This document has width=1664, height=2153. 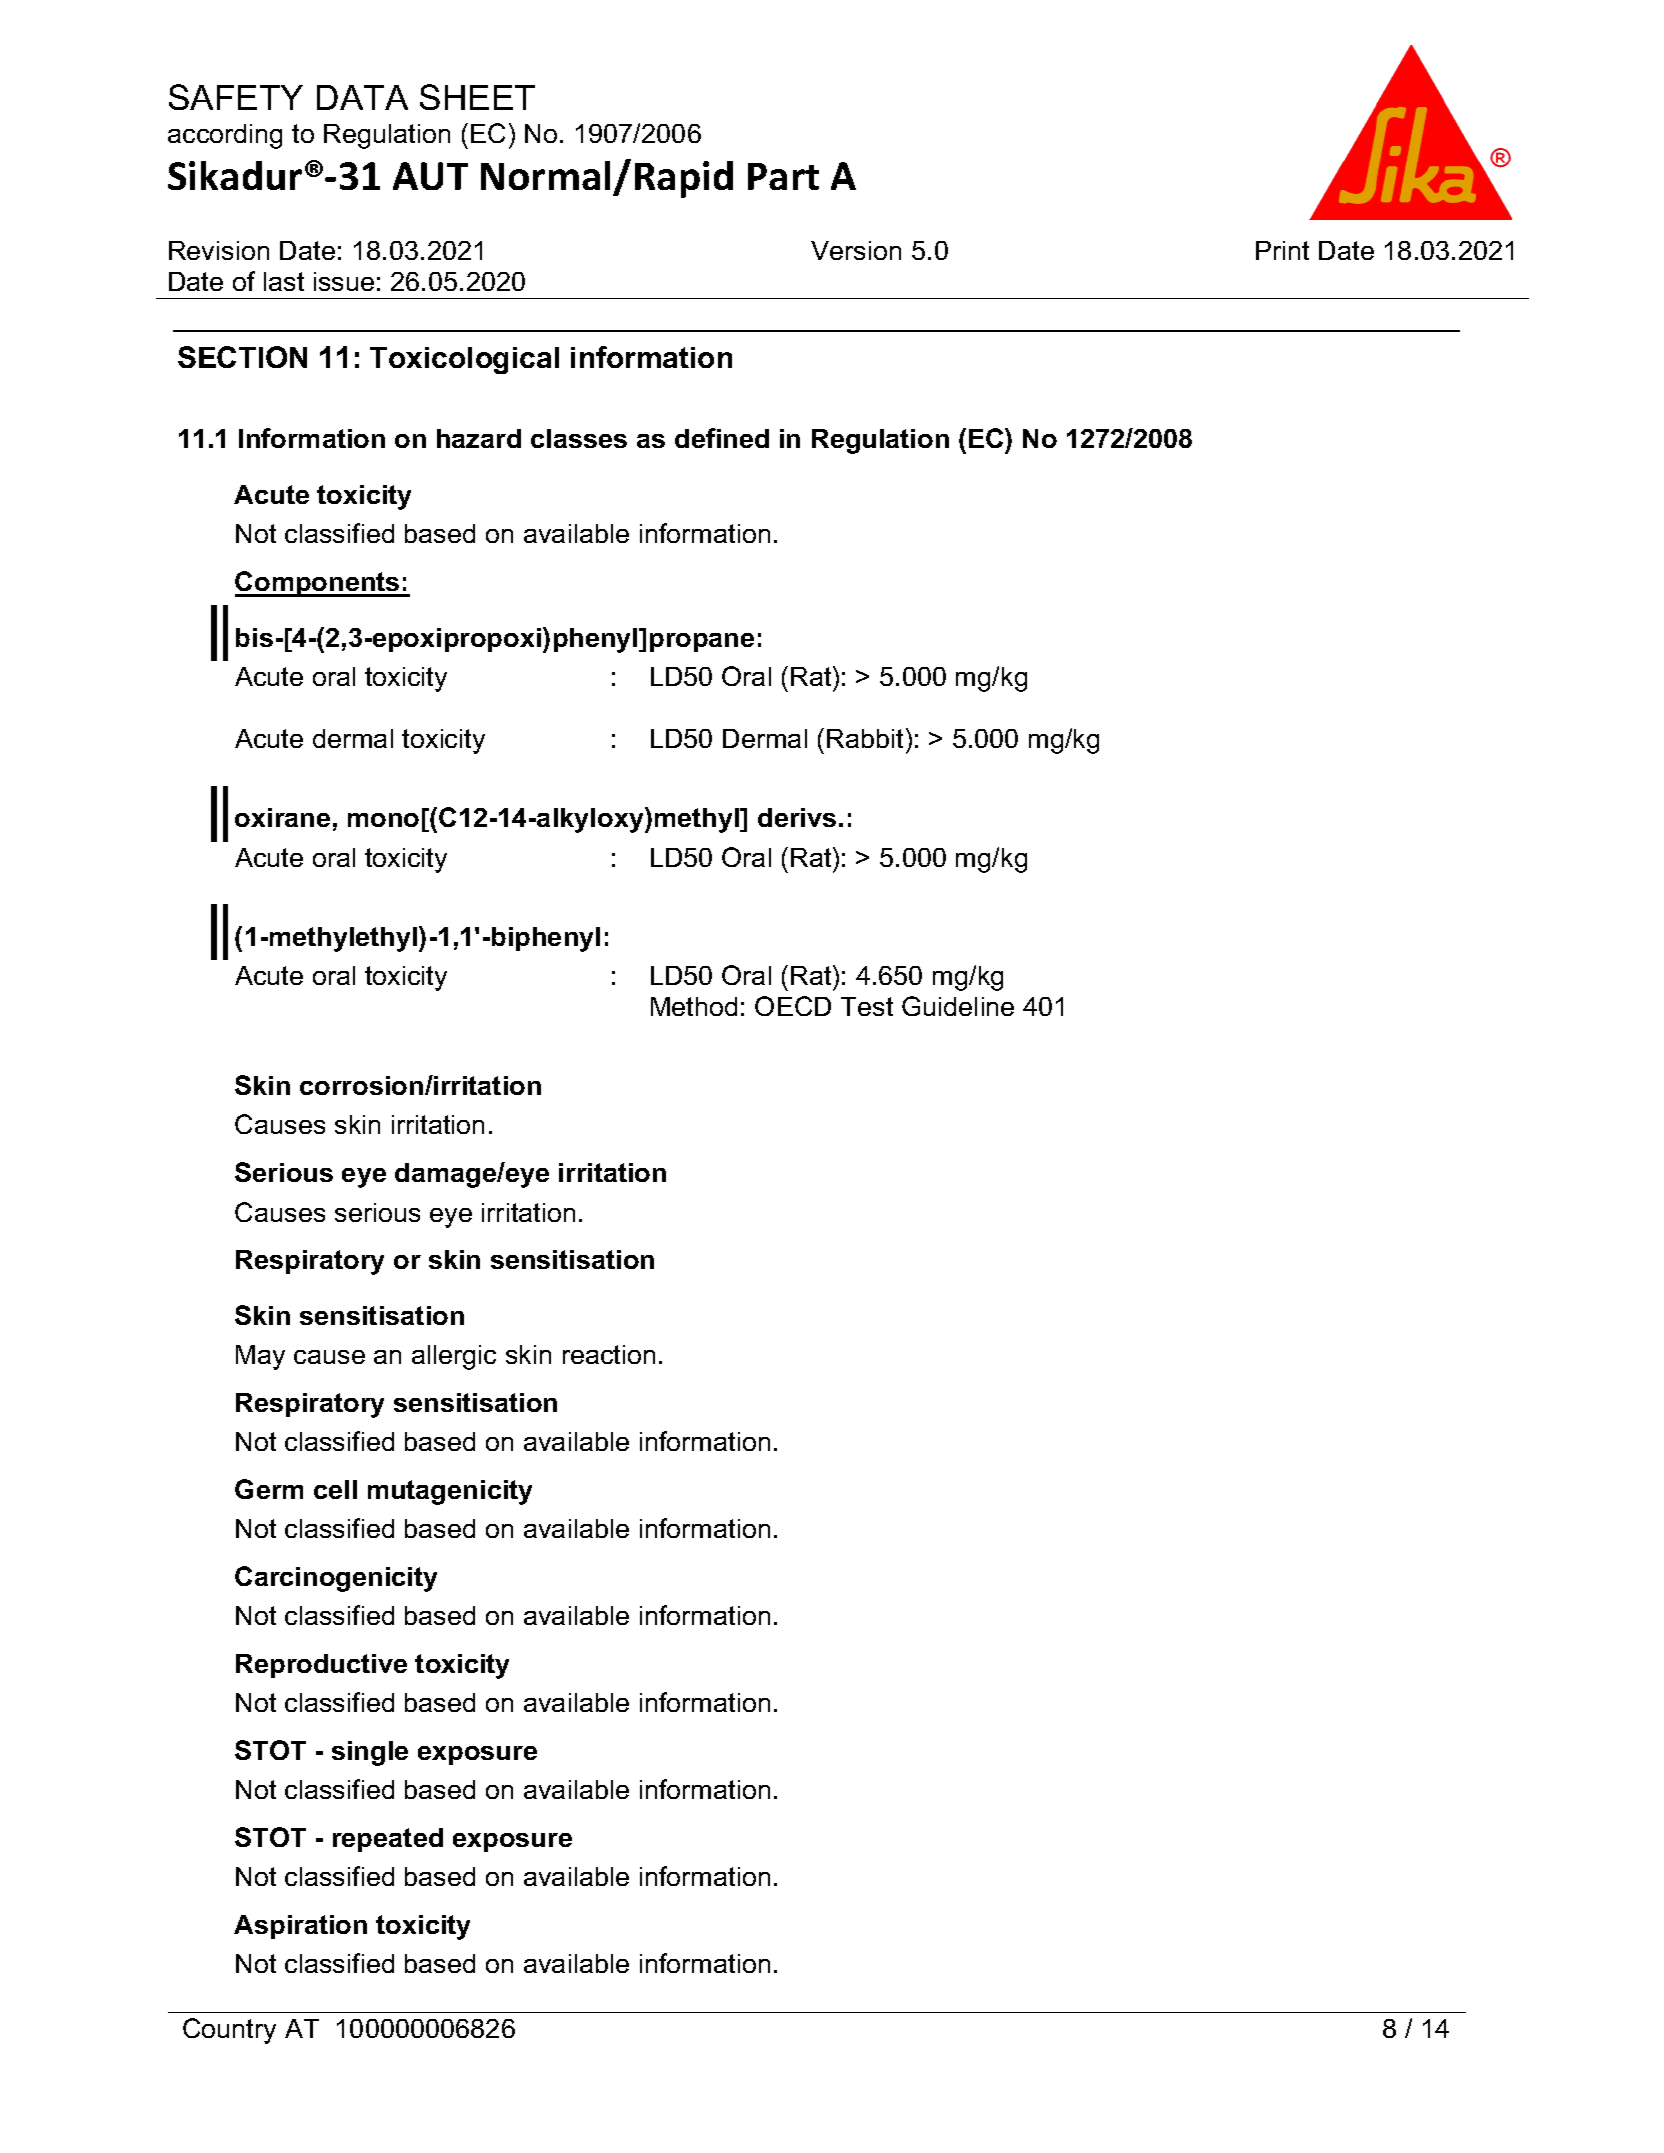 What do you see at coordinates (300, 1927) in the document?
I see `Aspiration` at bounding box center [300, 1927].
